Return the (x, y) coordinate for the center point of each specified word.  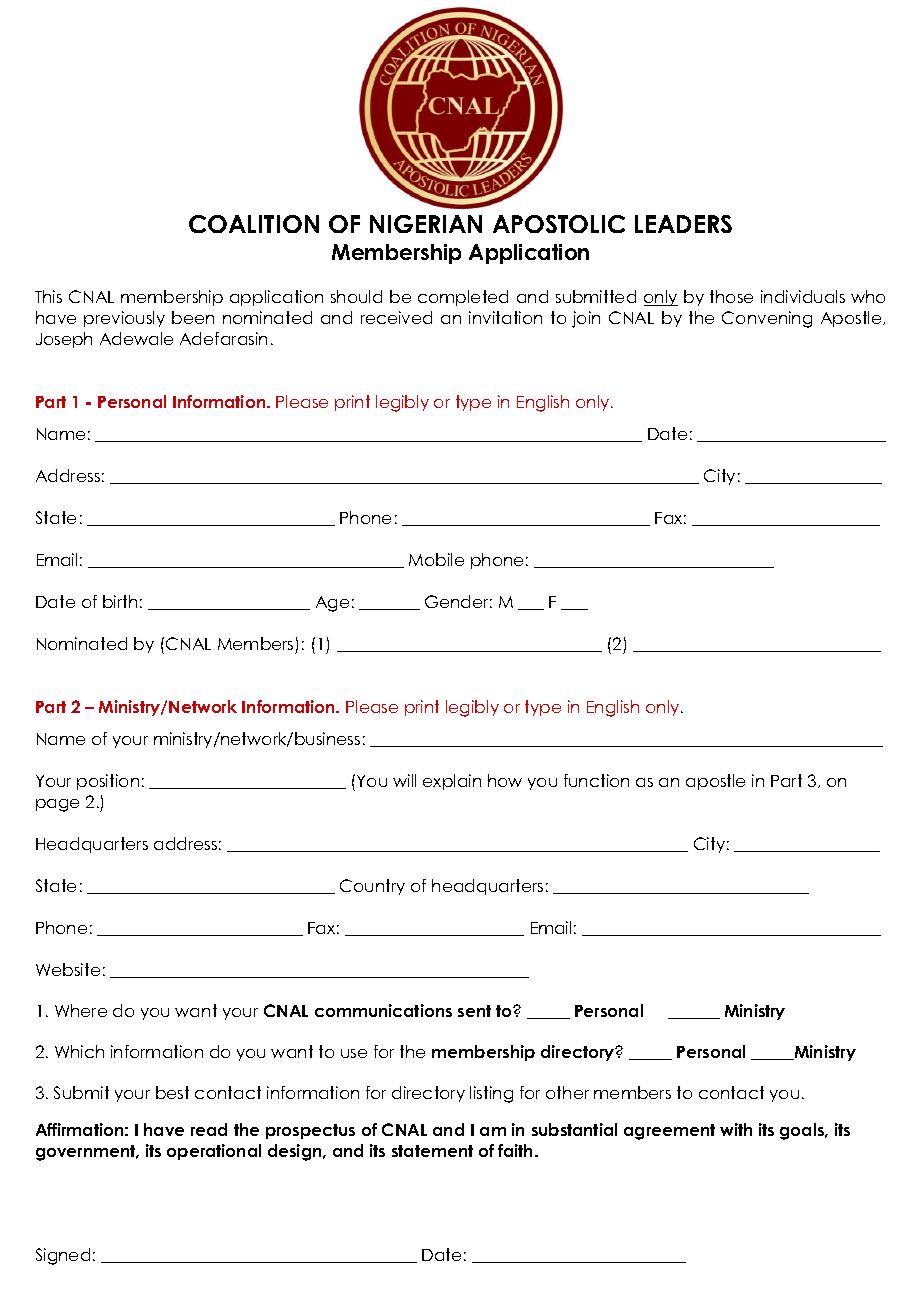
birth (120, 601)
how (505, 780)
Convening (767, 319)
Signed (63, 1256)
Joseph (64, 340)
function (596, 780)
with (736, 1129)
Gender (458, 601)
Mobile (436, 559)
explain (452, 782)
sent (474, 1011)
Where (81, 1010)
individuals (803, 296)
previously (124, 319)
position (108, 782)
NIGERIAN (426, 224)
